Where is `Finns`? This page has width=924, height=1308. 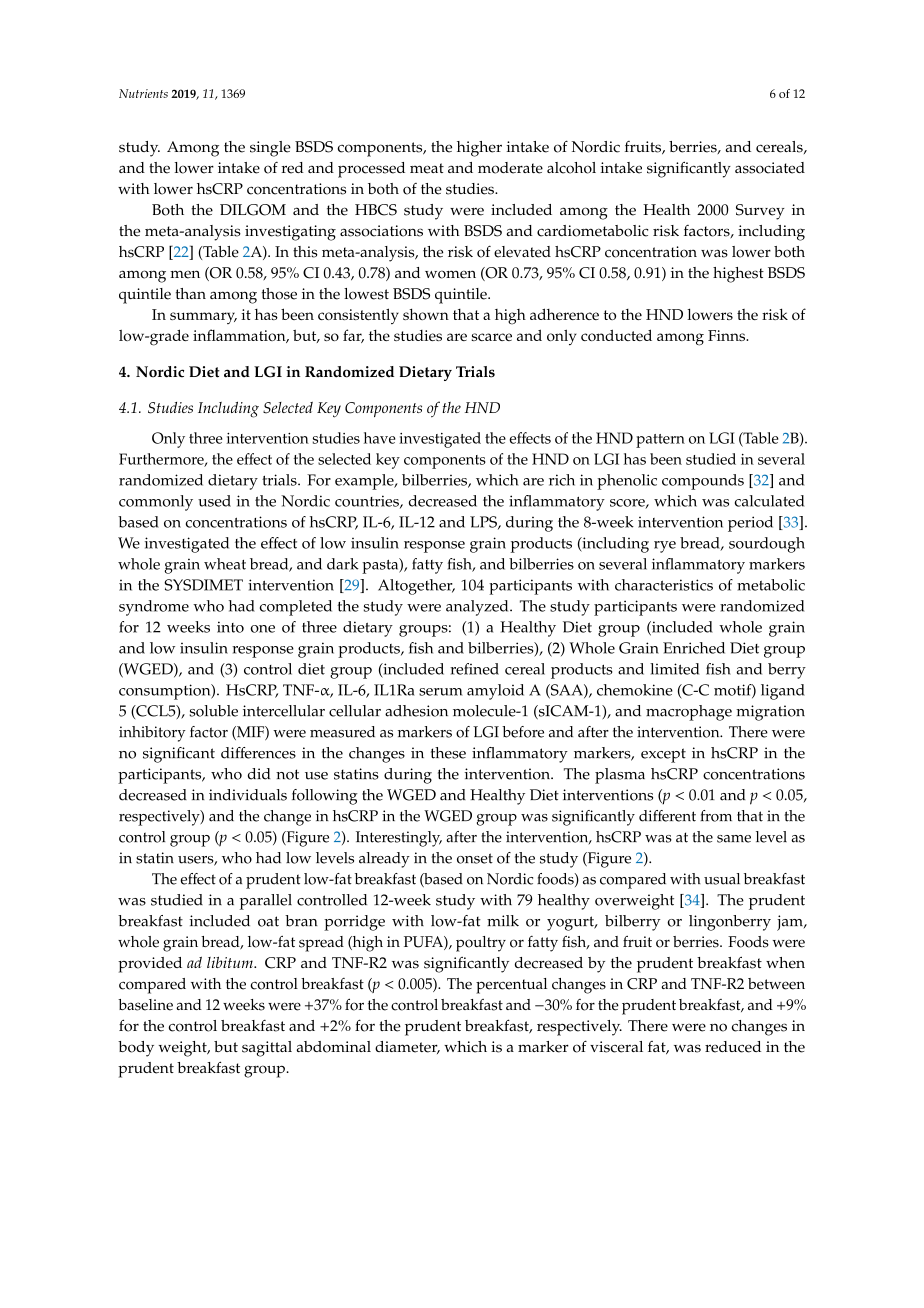 Finns is located at coordinates (727, 335).
